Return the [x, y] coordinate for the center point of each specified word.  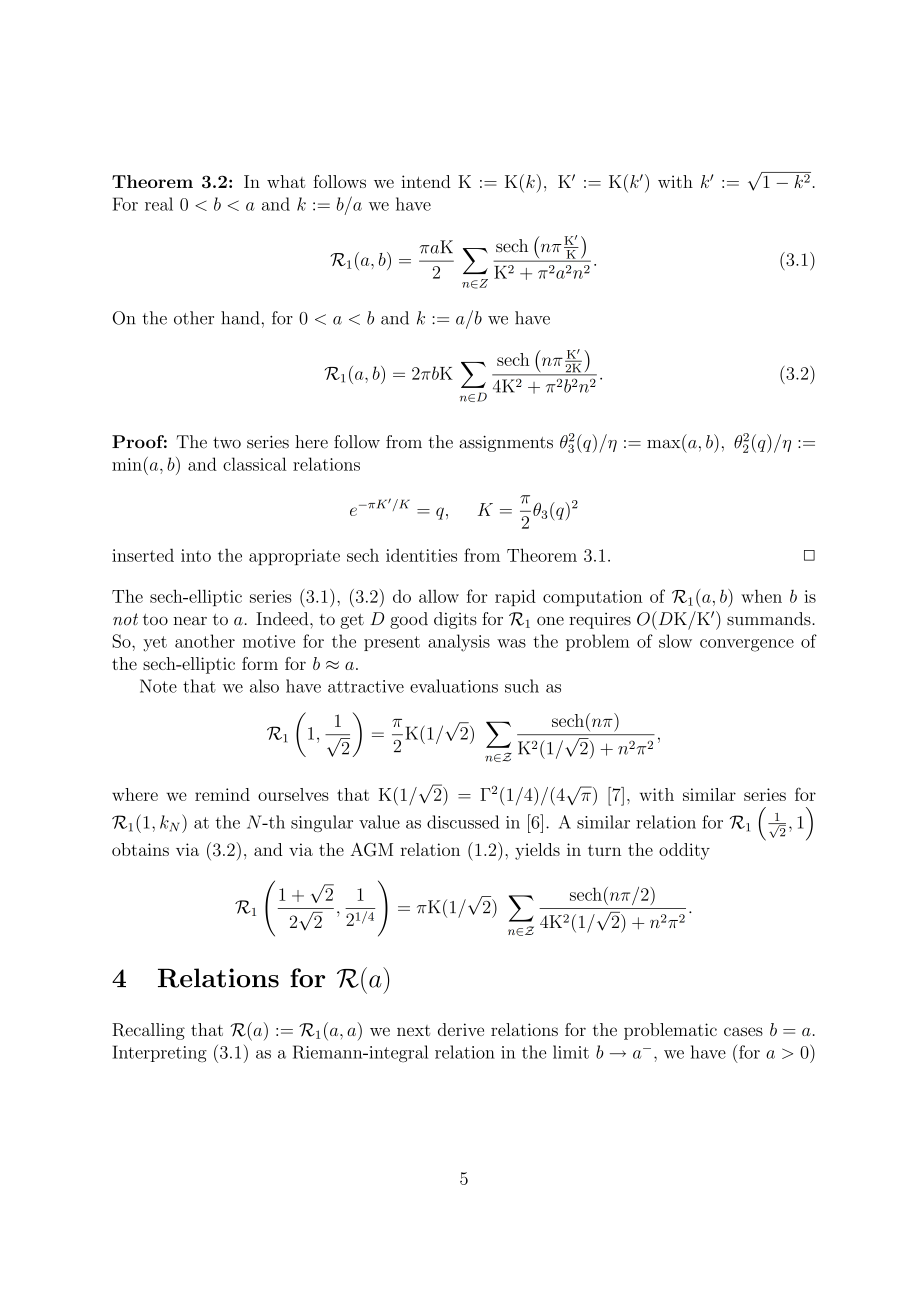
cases [743, 1031]
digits [455, 620]
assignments [506, 443]
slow [675, 641]
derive [461, 1029]
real [159, 204]
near [190, 621]
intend [426, 181]
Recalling [148, 1031]
